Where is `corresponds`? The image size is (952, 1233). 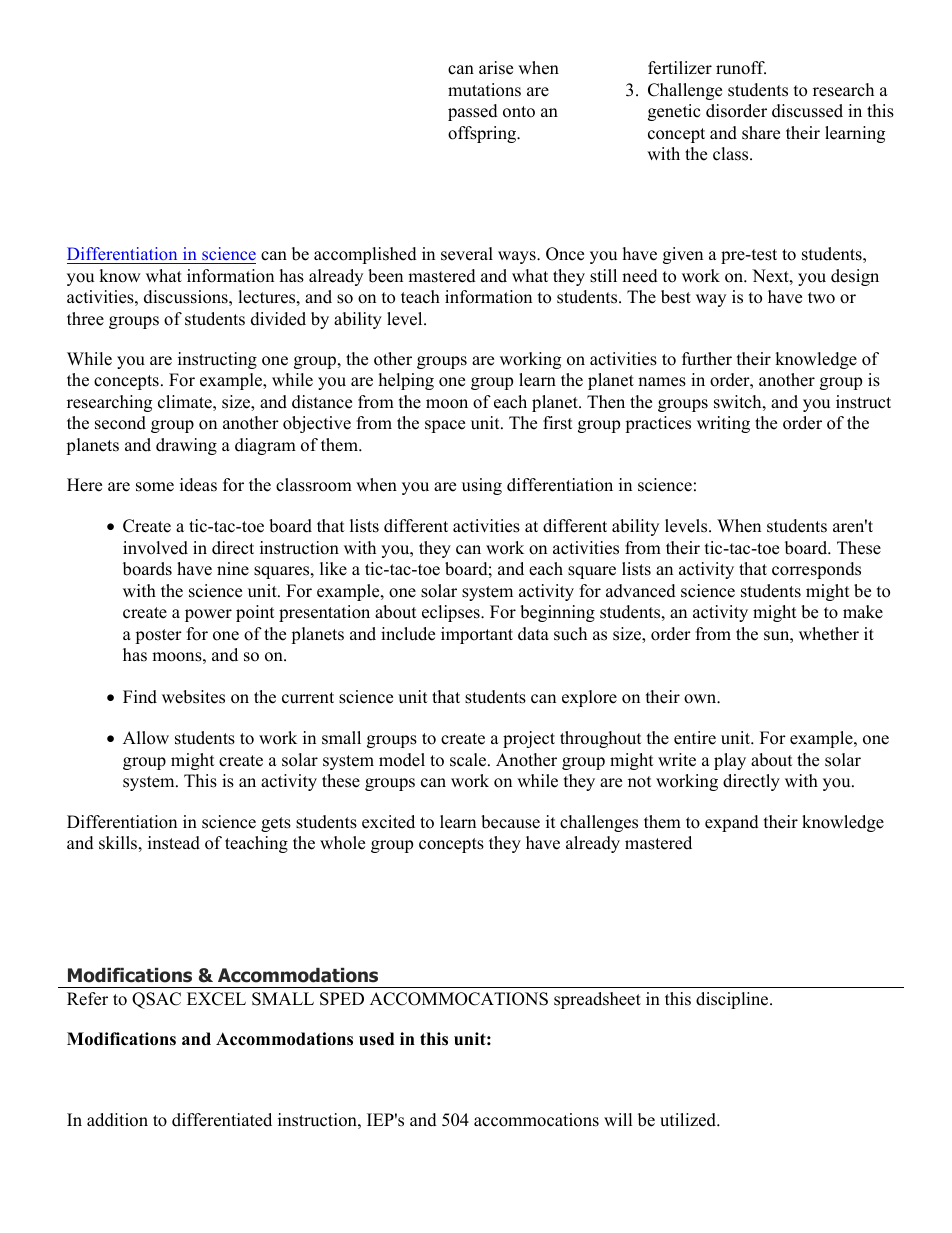 corresponds is located at coordinates (816, 570).
